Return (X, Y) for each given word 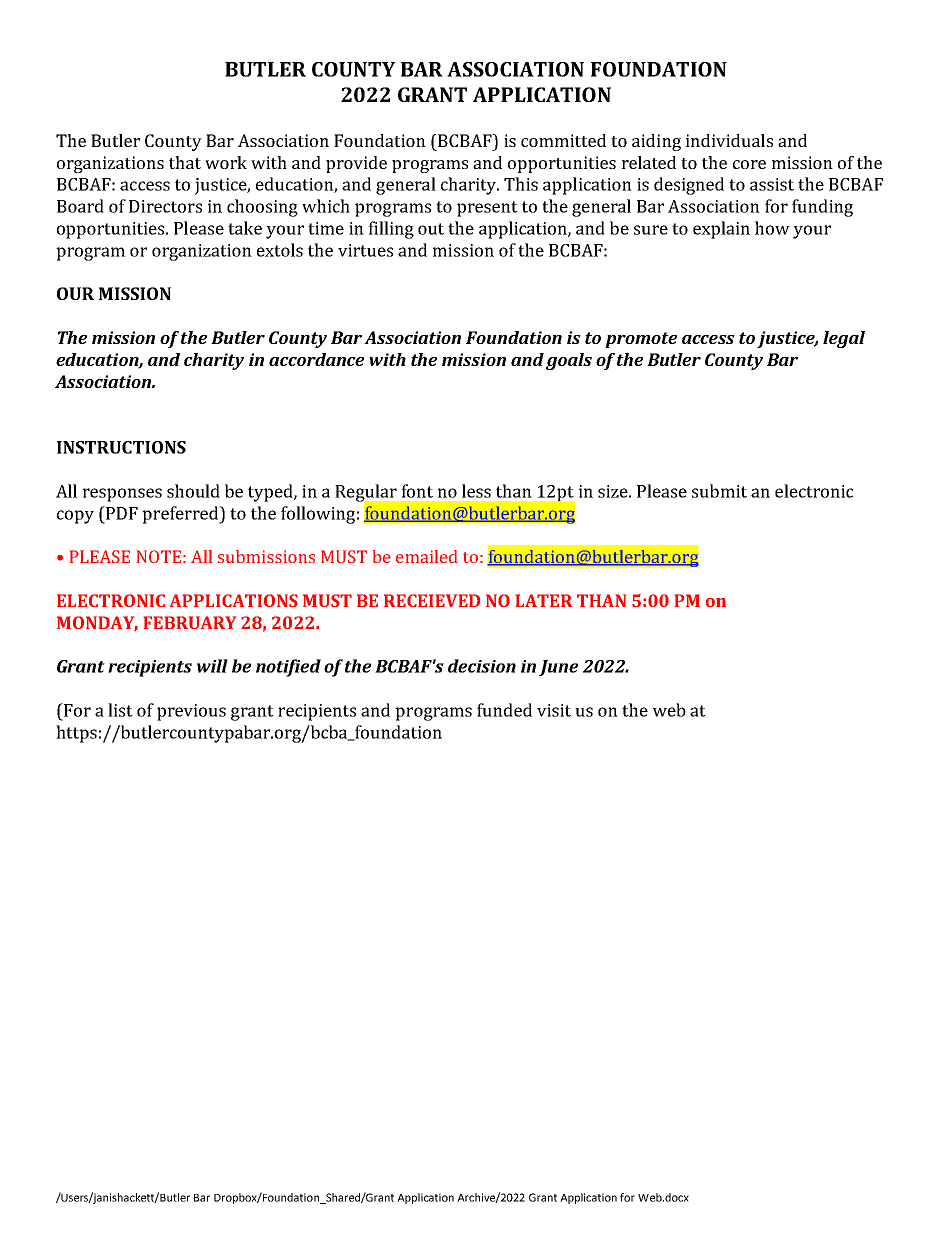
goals (569, 361)
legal (844, 339)
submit (719, 491)
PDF (121, 513)
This (521, 184)
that (185, 162)
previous (191, 712)
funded (504, 710)
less (476, 491)
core (749, 164)
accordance (316, 359)
